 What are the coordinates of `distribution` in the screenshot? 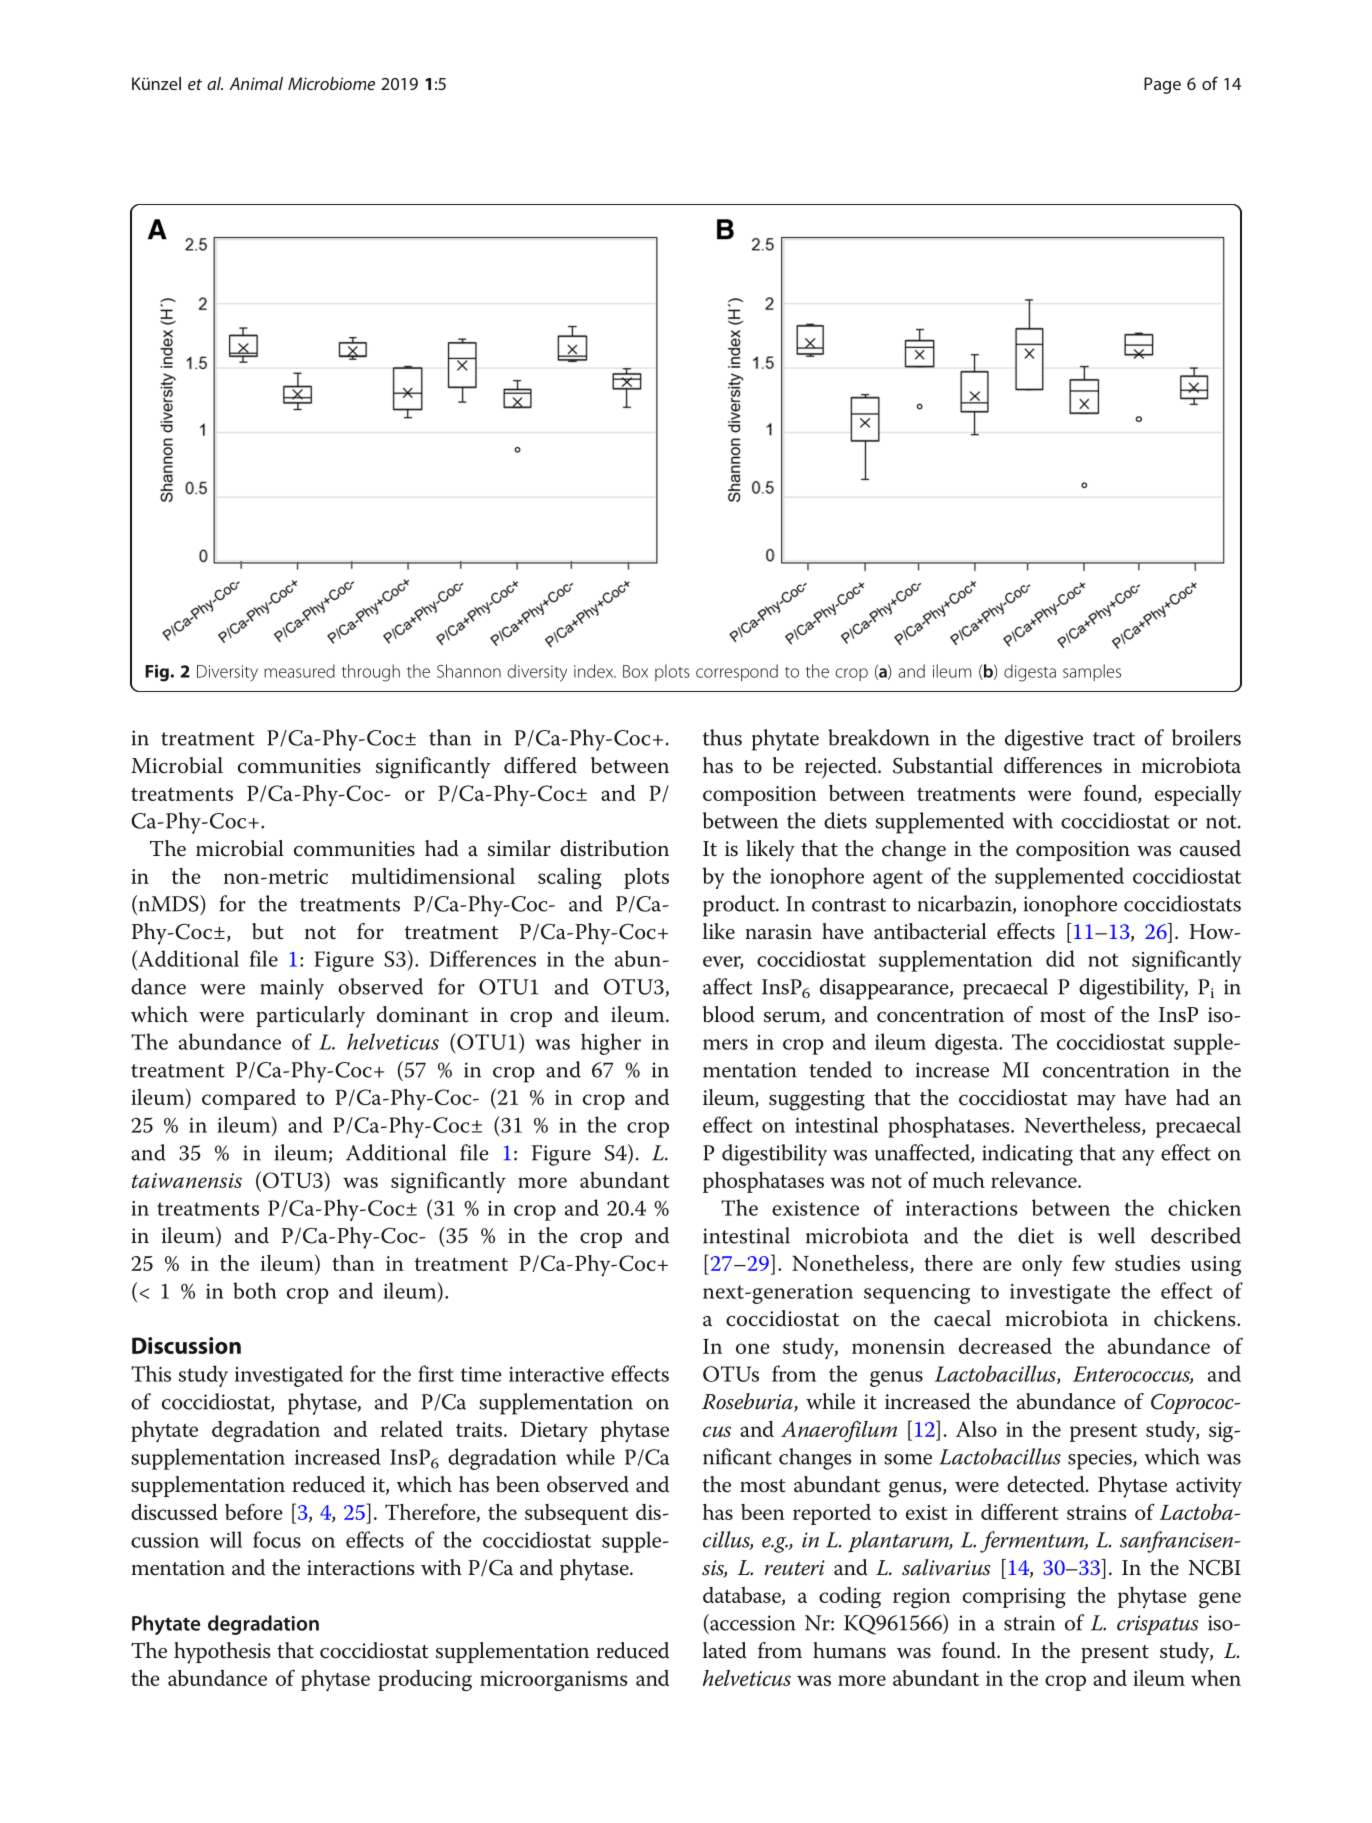 It's located at (614, 848).
